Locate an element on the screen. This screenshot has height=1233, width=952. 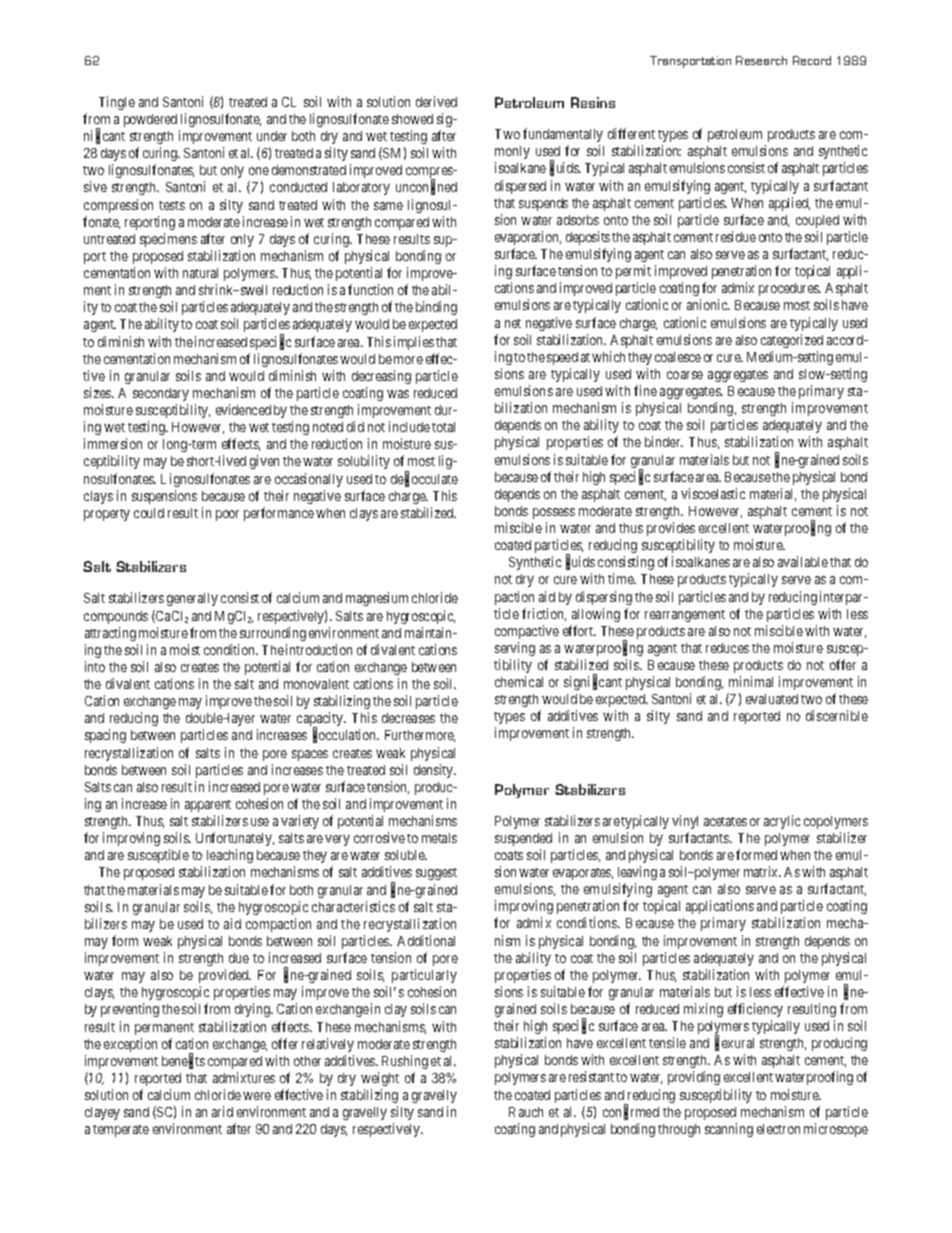
Research is located at coordinates (761, 60).
